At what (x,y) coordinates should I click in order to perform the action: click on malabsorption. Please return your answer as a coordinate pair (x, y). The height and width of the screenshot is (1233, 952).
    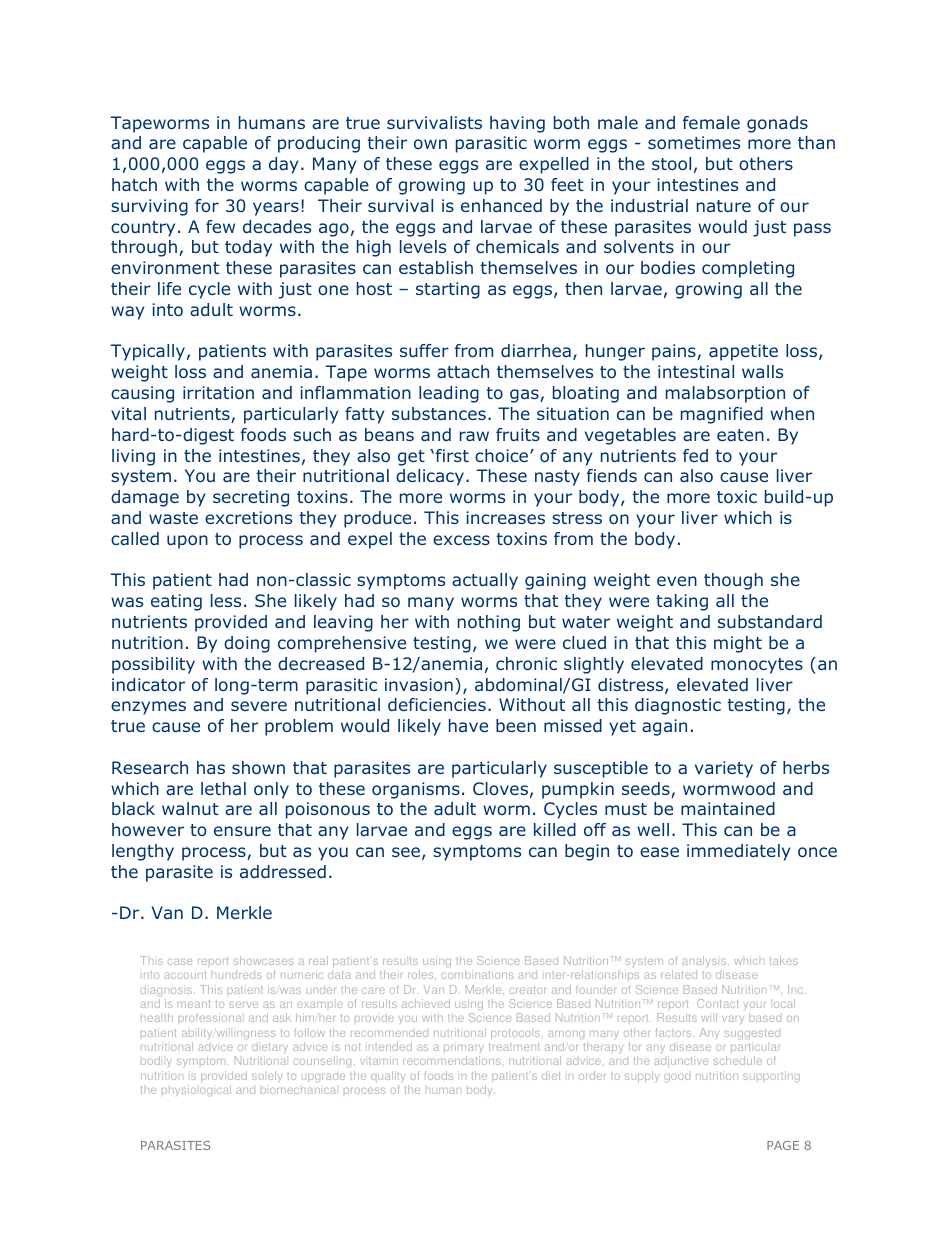
    Looking at the image, I should click on (725, 394).
